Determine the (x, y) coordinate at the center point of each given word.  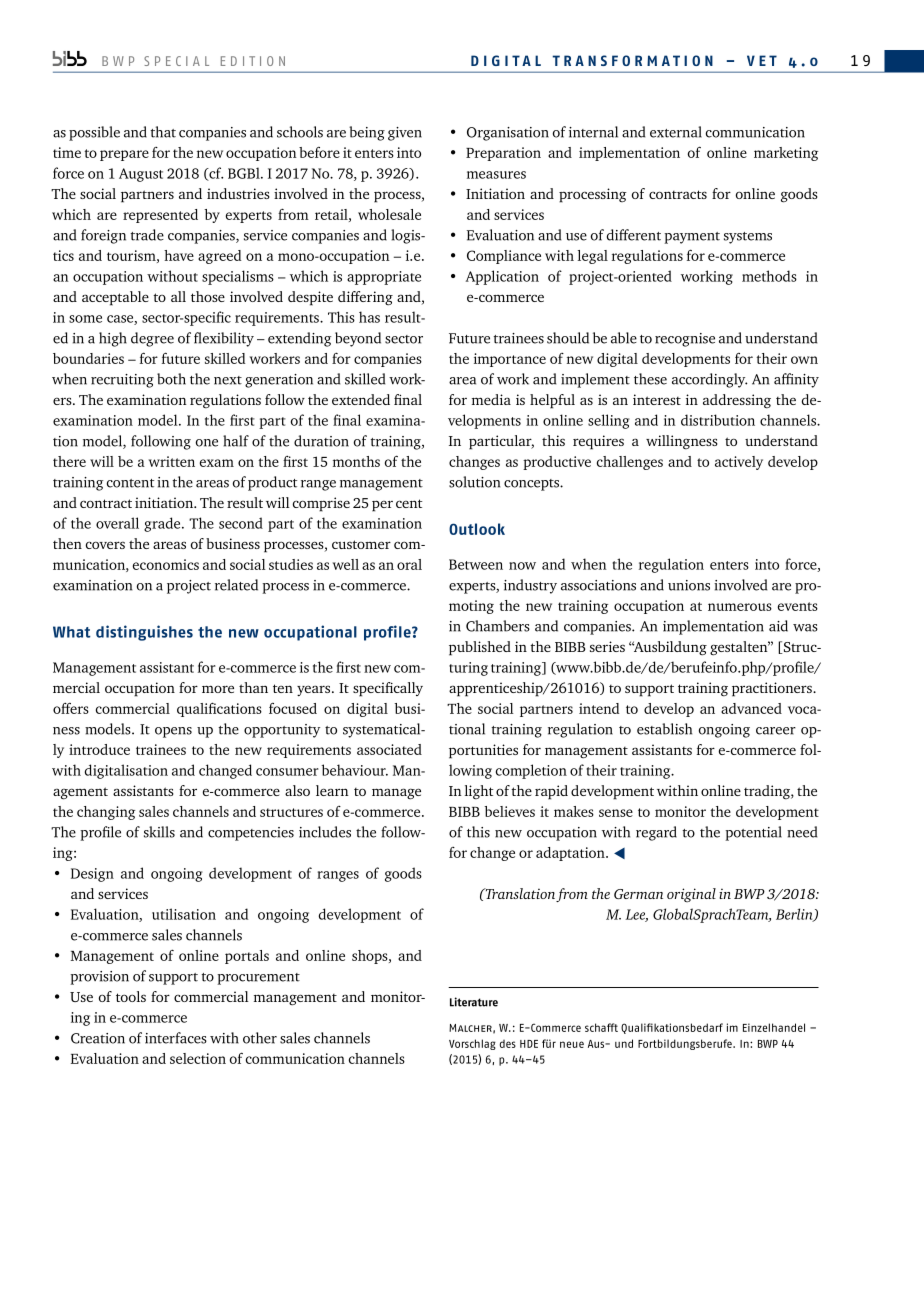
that (163, 132)
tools (131, 996)
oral (409, 564)
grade (163, 524)
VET (762, 60)
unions (689, 585)
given (405, 134)
